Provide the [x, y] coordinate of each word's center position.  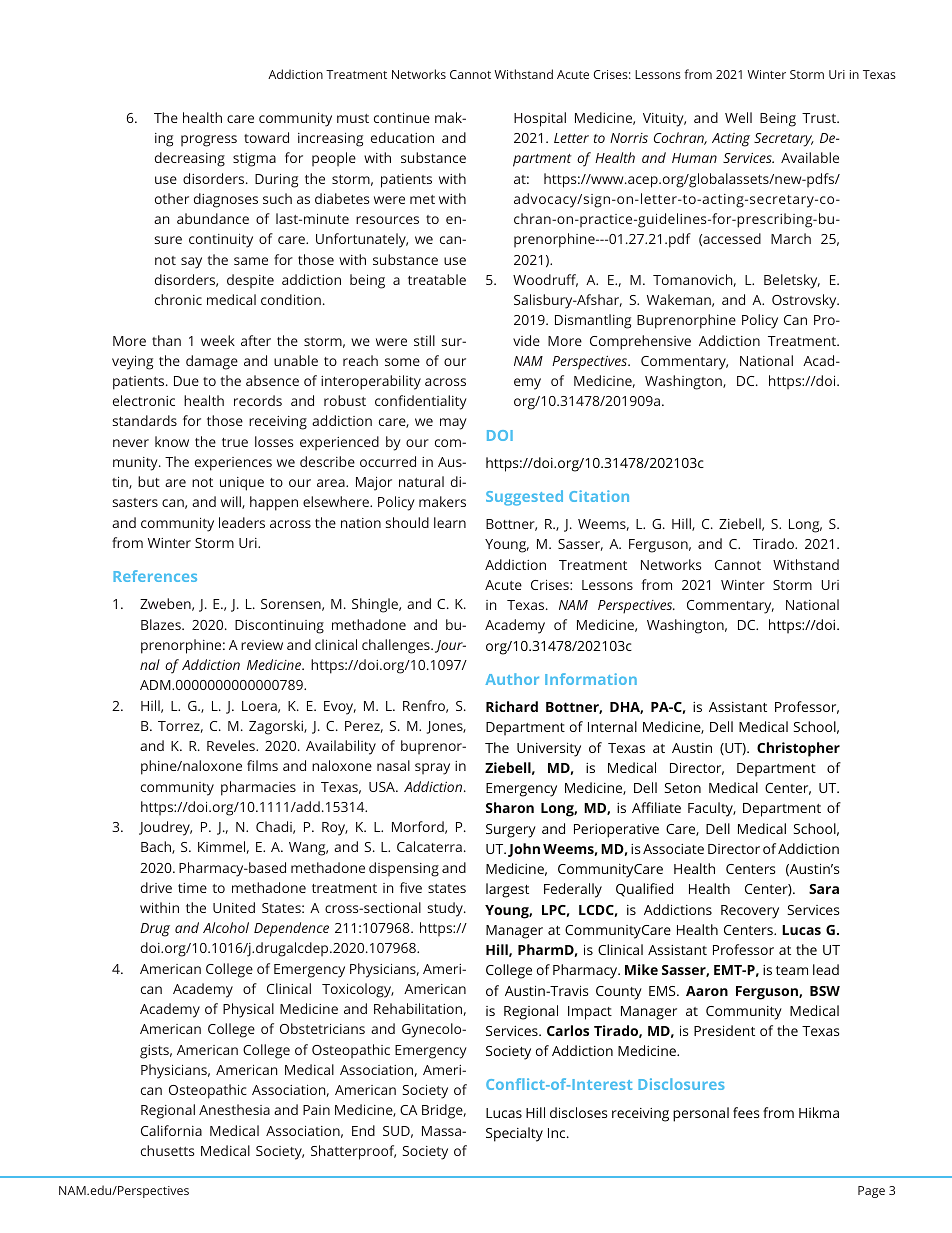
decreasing [190, 159]
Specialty [514, 1134]
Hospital [540, 119]
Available [810, 157]
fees [746, 1112]
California [171, 1130]
